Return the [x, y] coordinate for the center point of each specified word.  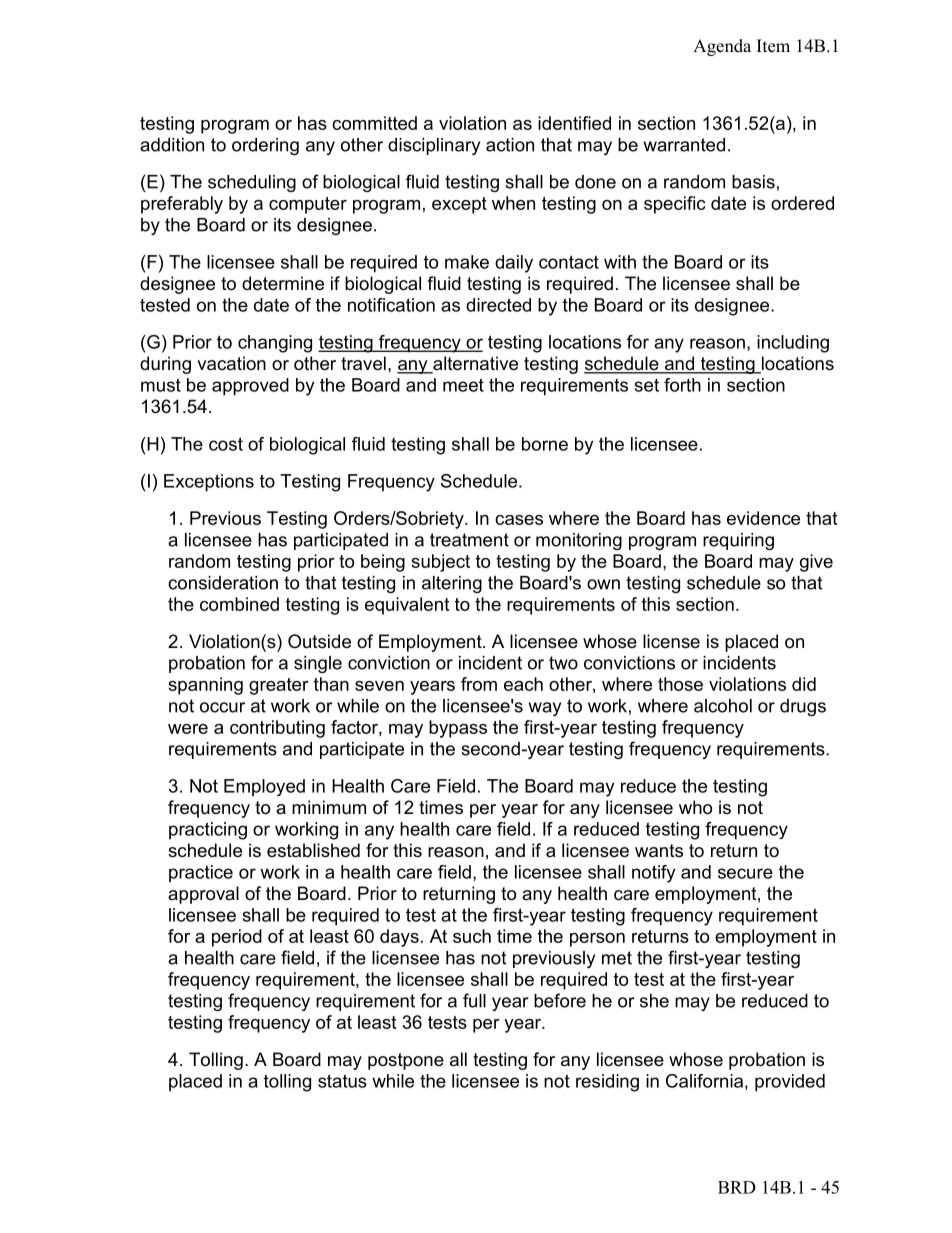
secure [745, 873]
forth [682, 385]
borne [545, 444]
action [510, 145]
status [342, 1081]
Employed [264, 788]
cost [226, 444]
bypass [458, 729]
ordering [265, 146]
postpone [406, 1061]
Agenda [722, 47]
